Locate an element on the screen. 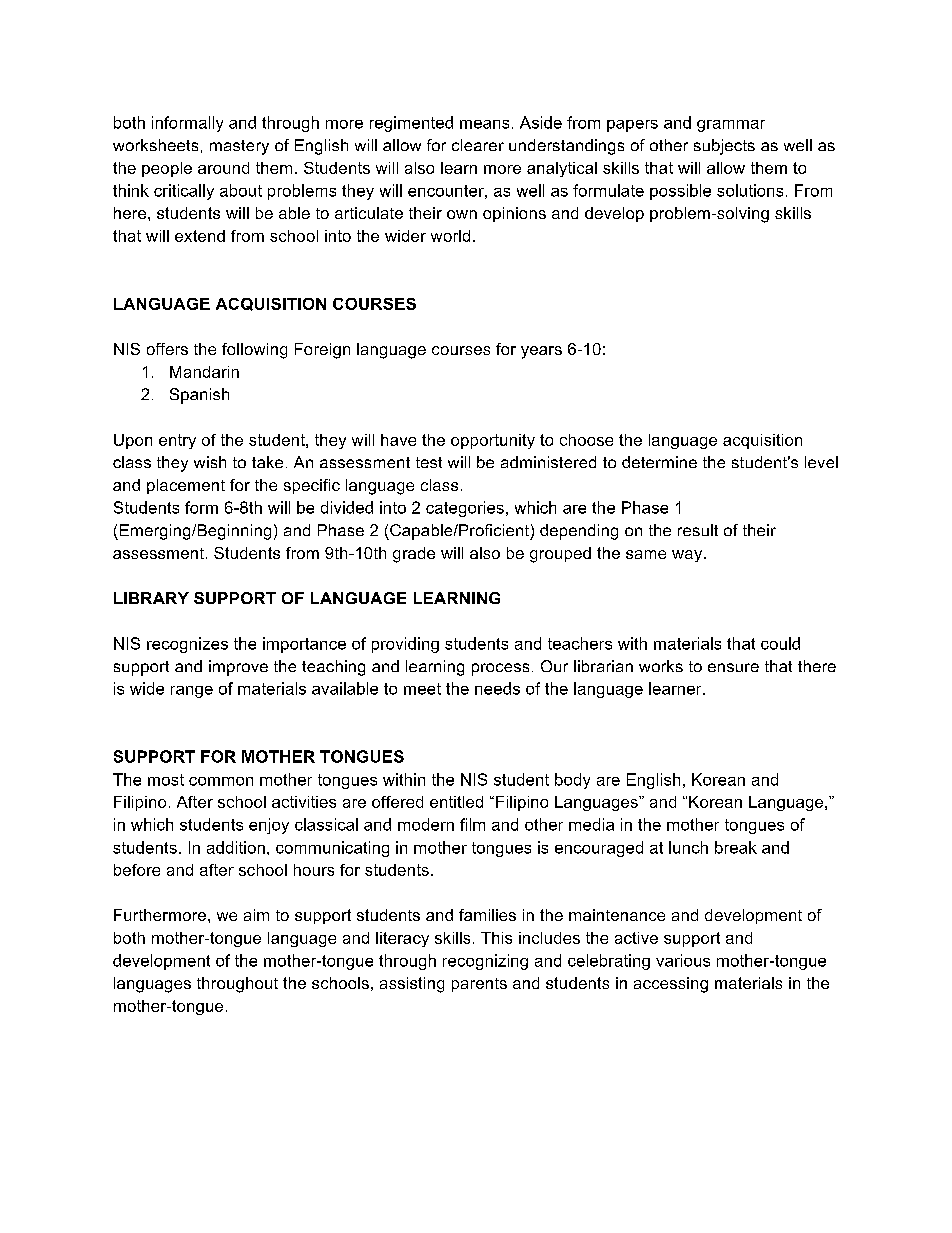 This screenshot has height=1233, width=952. LIBRARY is located at coordinates (151, 598).
